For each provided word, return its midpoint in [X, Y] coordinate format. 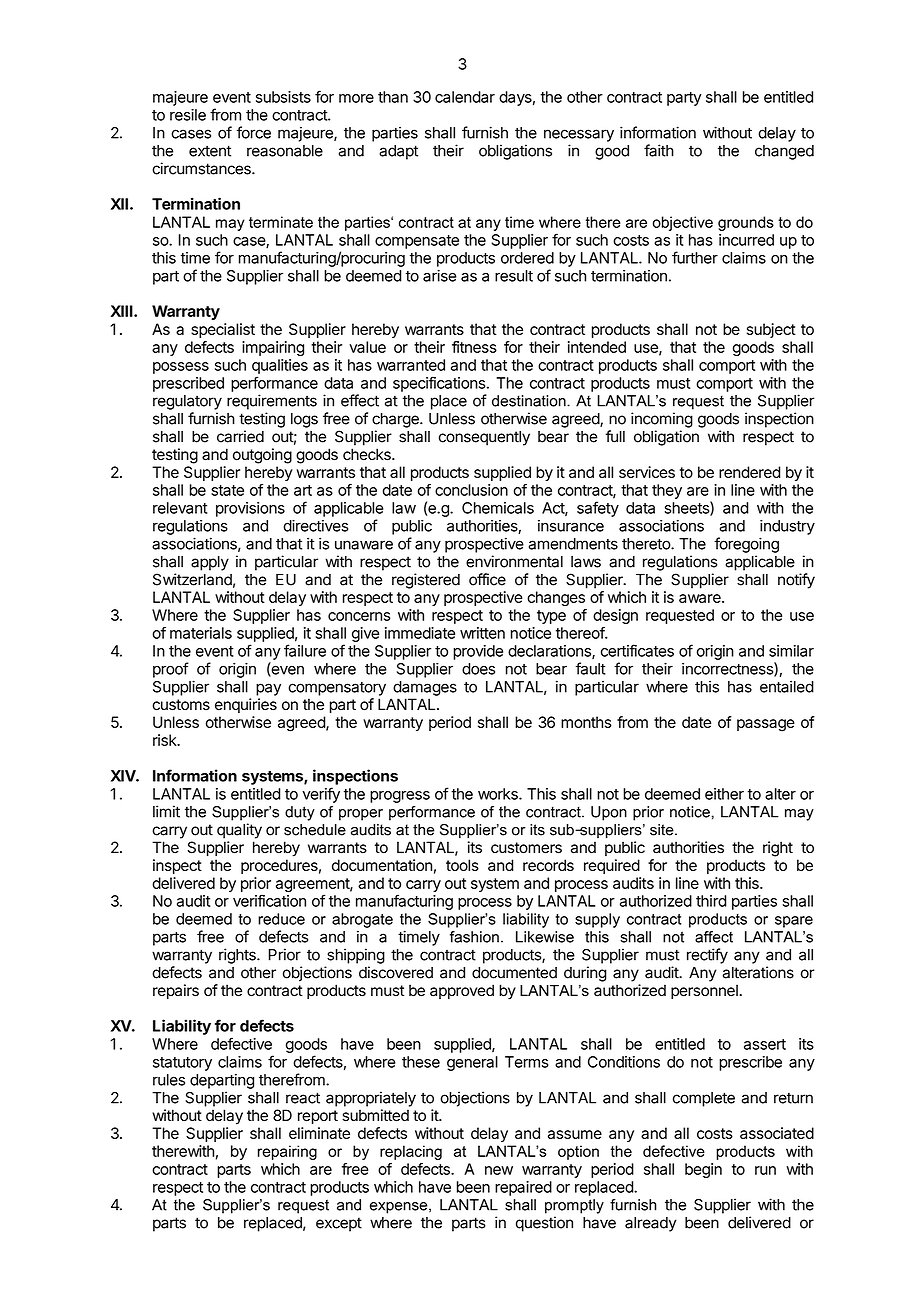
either [724, 794]
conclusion [471, 490]
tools [462, 865]
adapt [398, 152]
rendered [749, 472]
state [227, 490]
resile [188, 115]
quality [239, 831]
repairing [287, 1152]
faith [659, 150]
